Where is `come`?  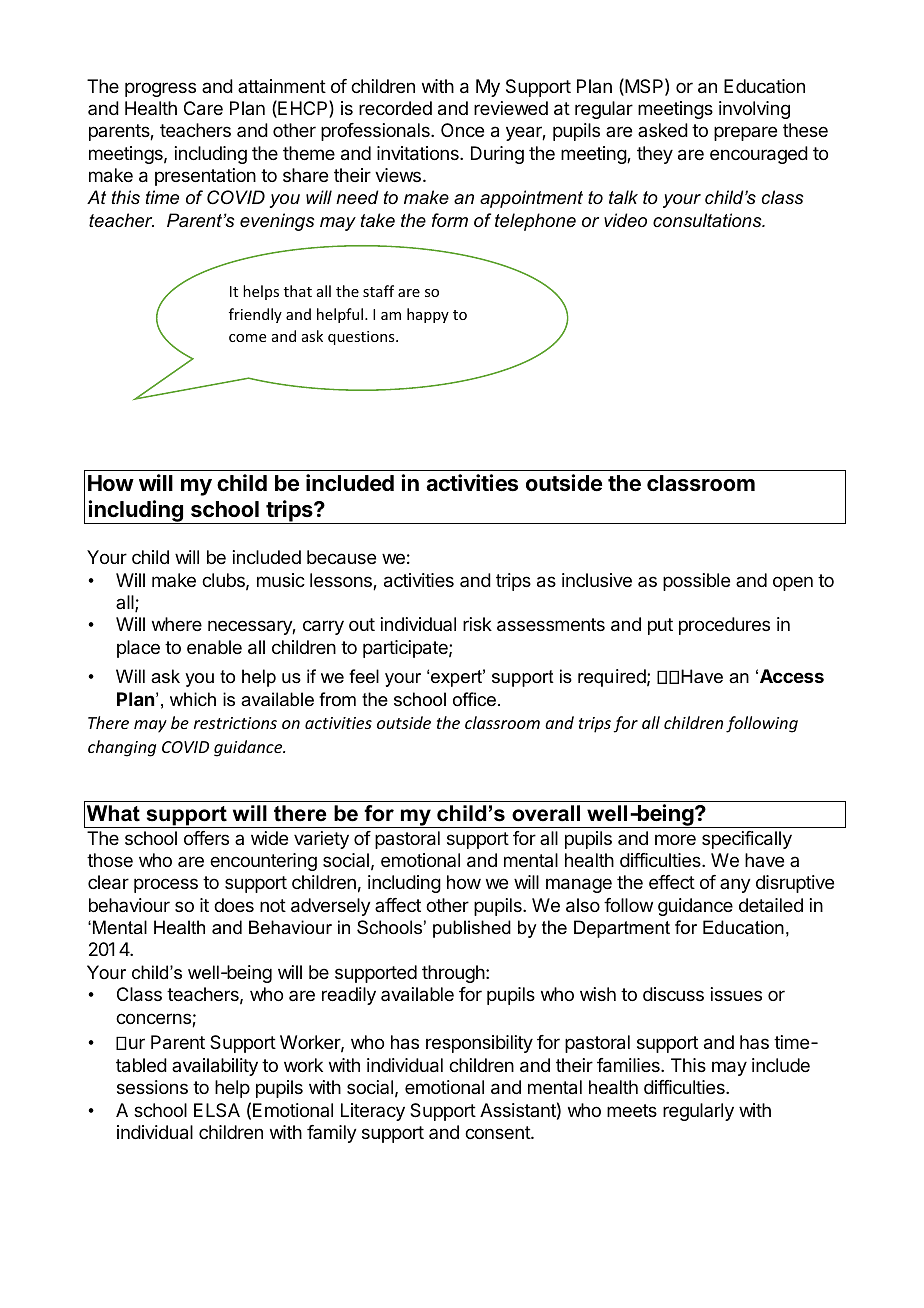
come is located at coordinates (247, 338).
